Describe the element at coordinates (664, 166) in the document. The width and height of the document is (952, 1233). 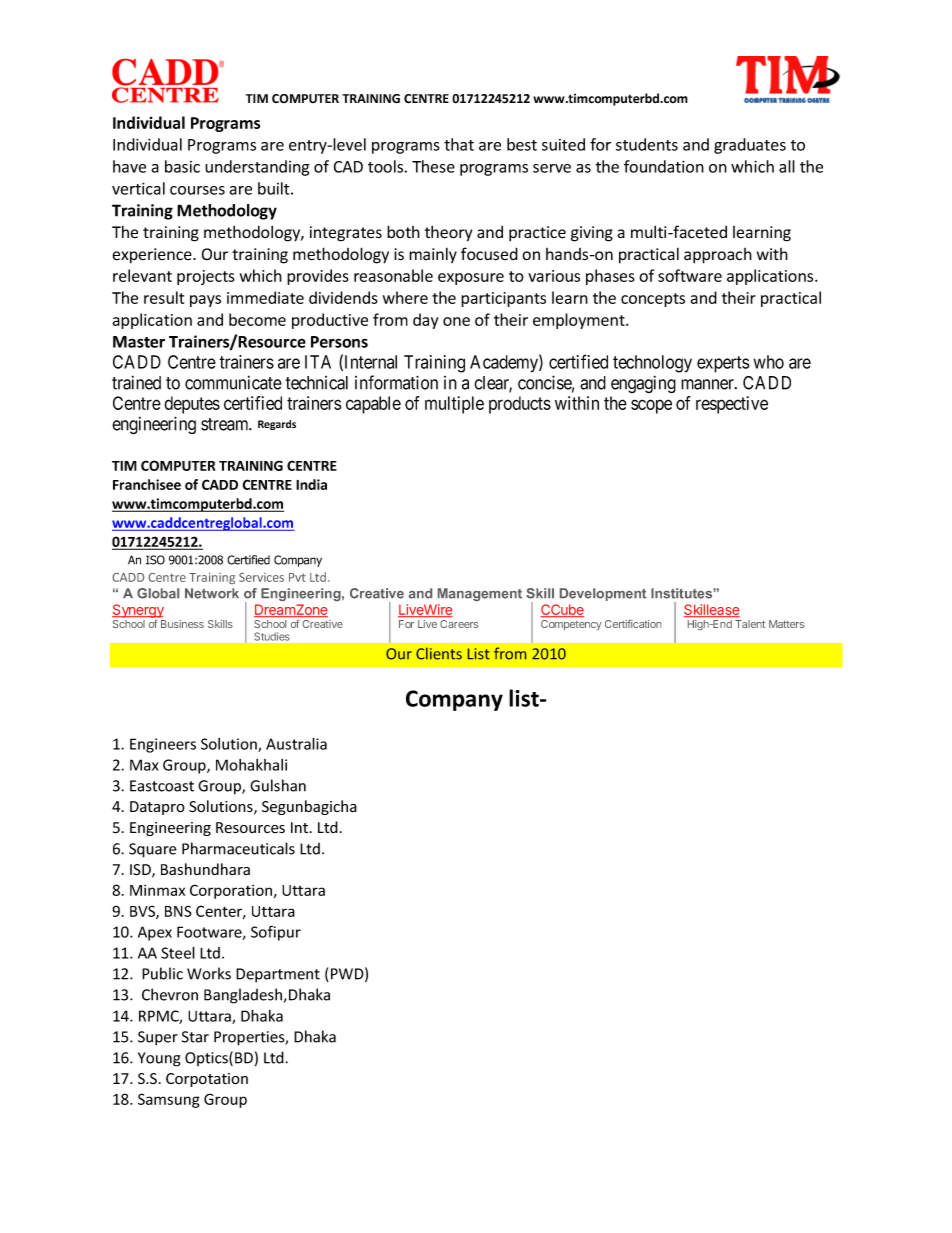
I see `foundation` at that location.
